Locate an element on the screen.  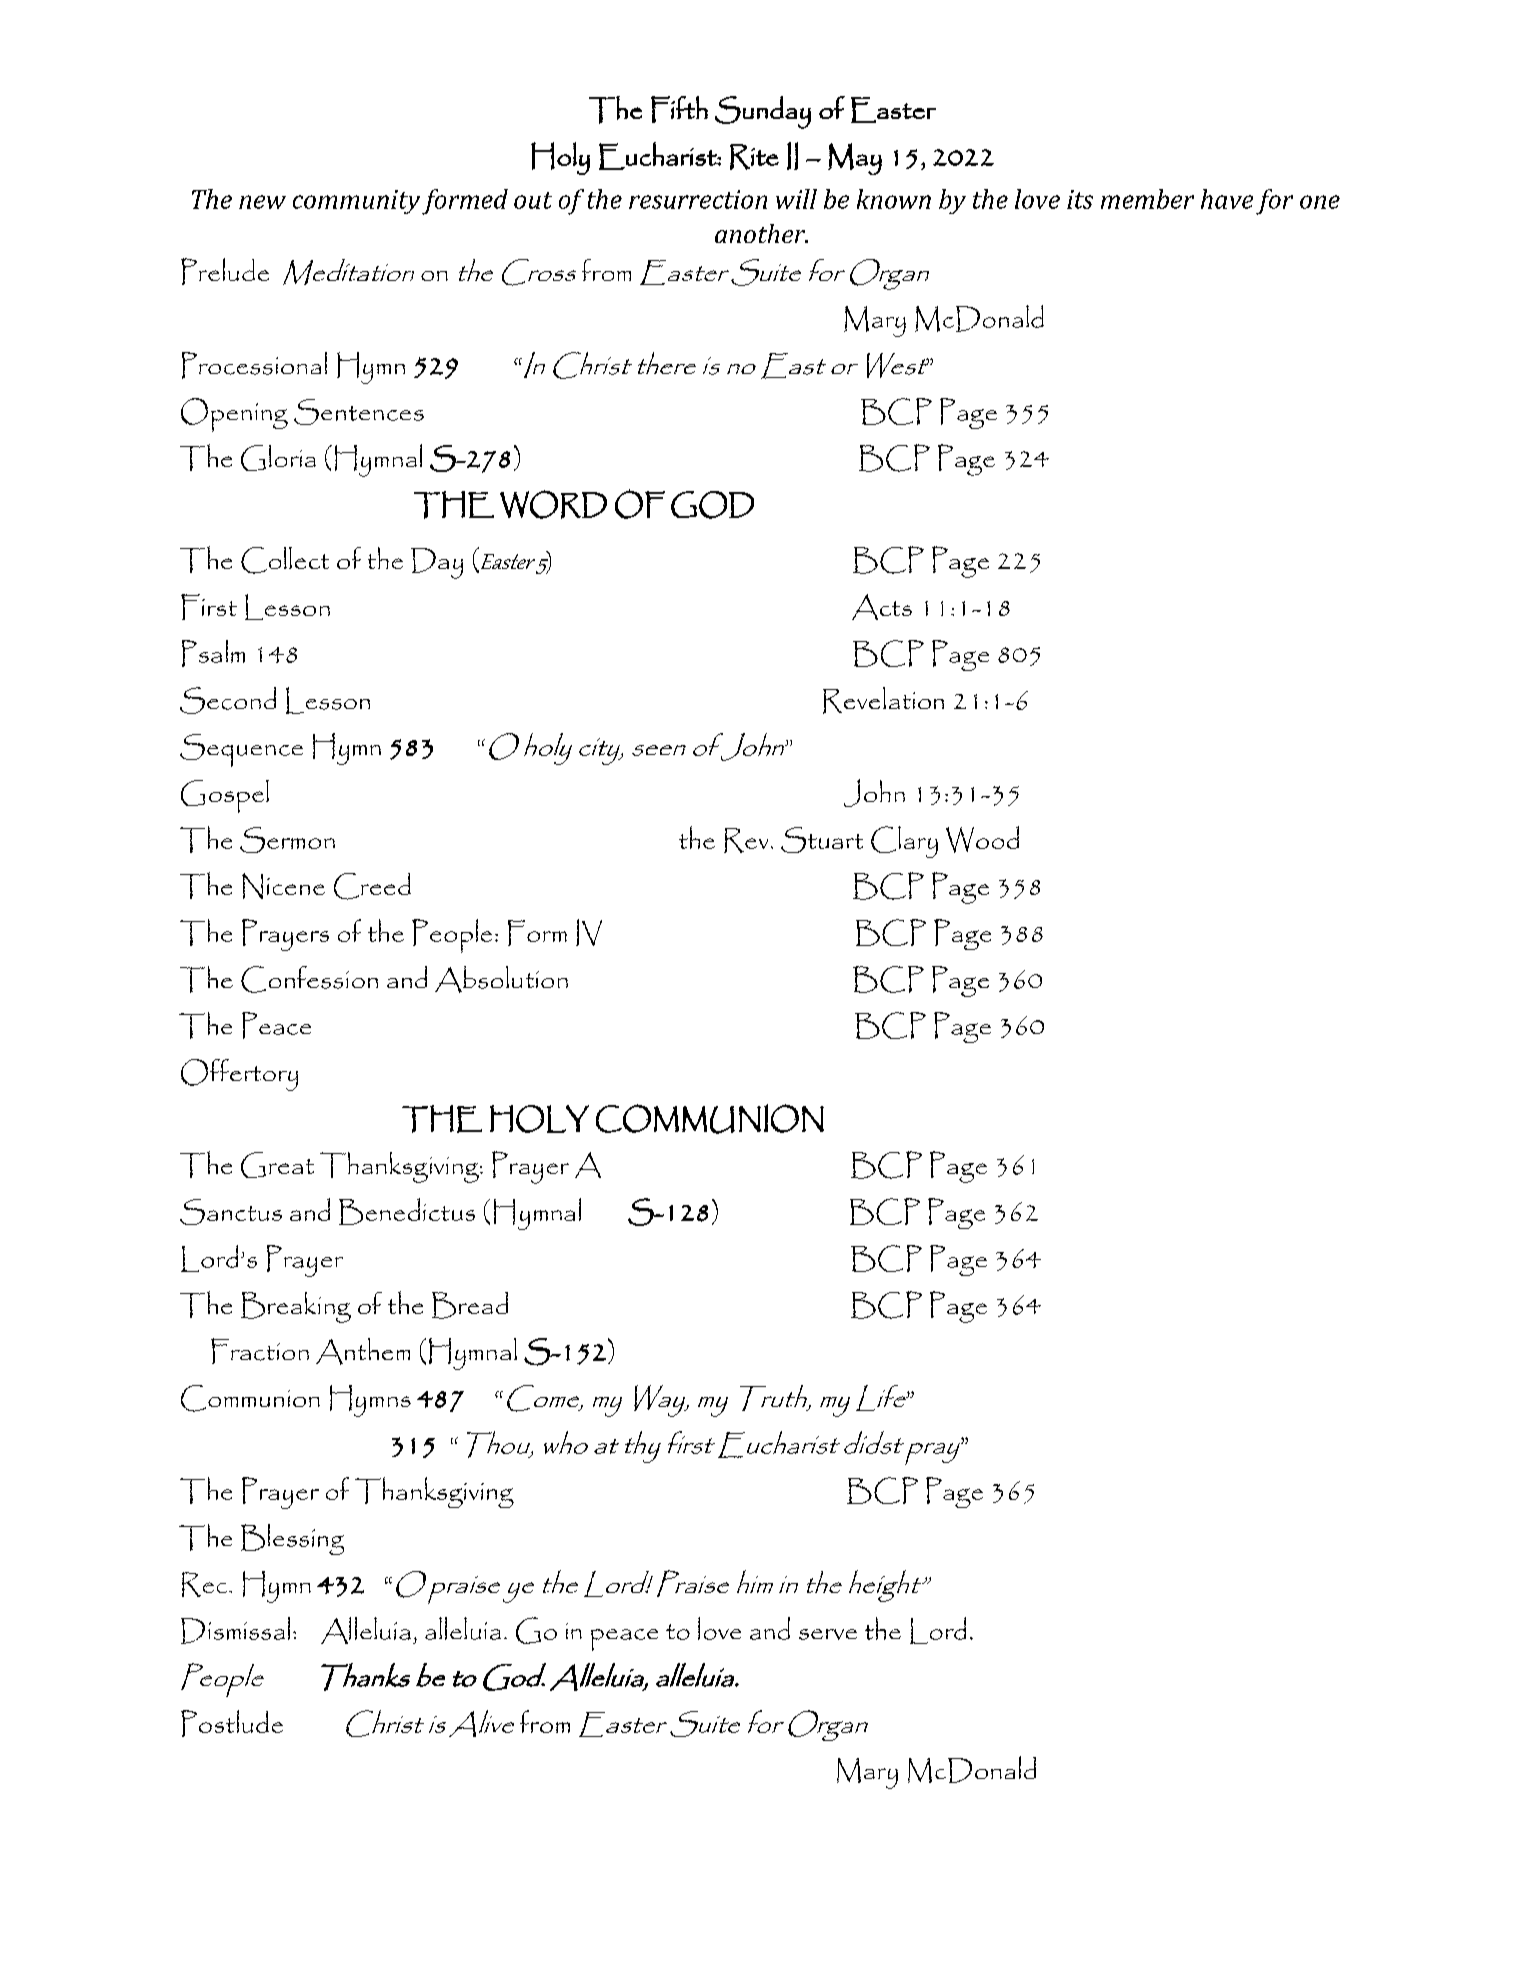
Creed is located at coordinates (372, 886).
